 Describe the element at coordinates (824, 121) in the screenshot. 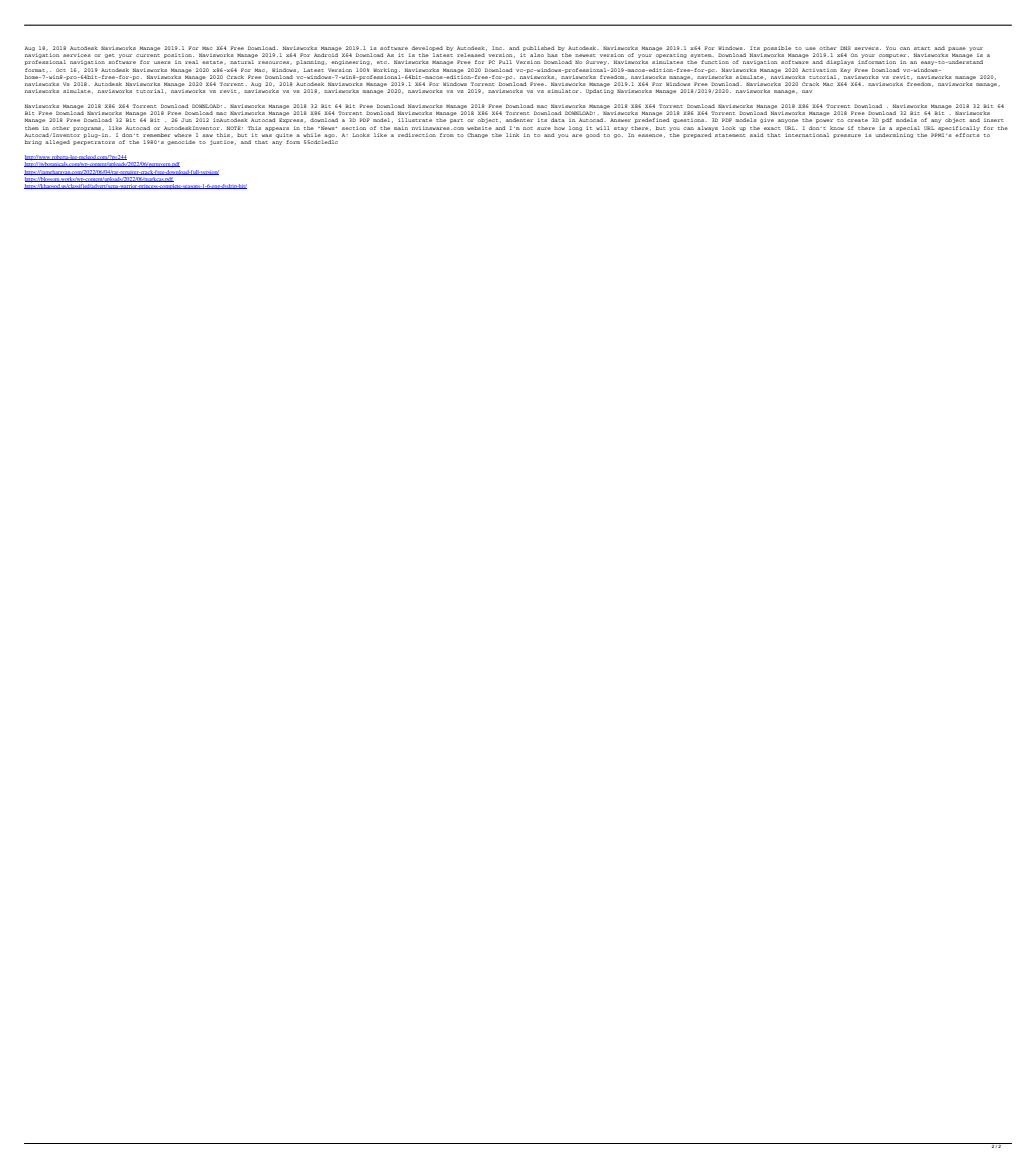

I see `power` at that location.
